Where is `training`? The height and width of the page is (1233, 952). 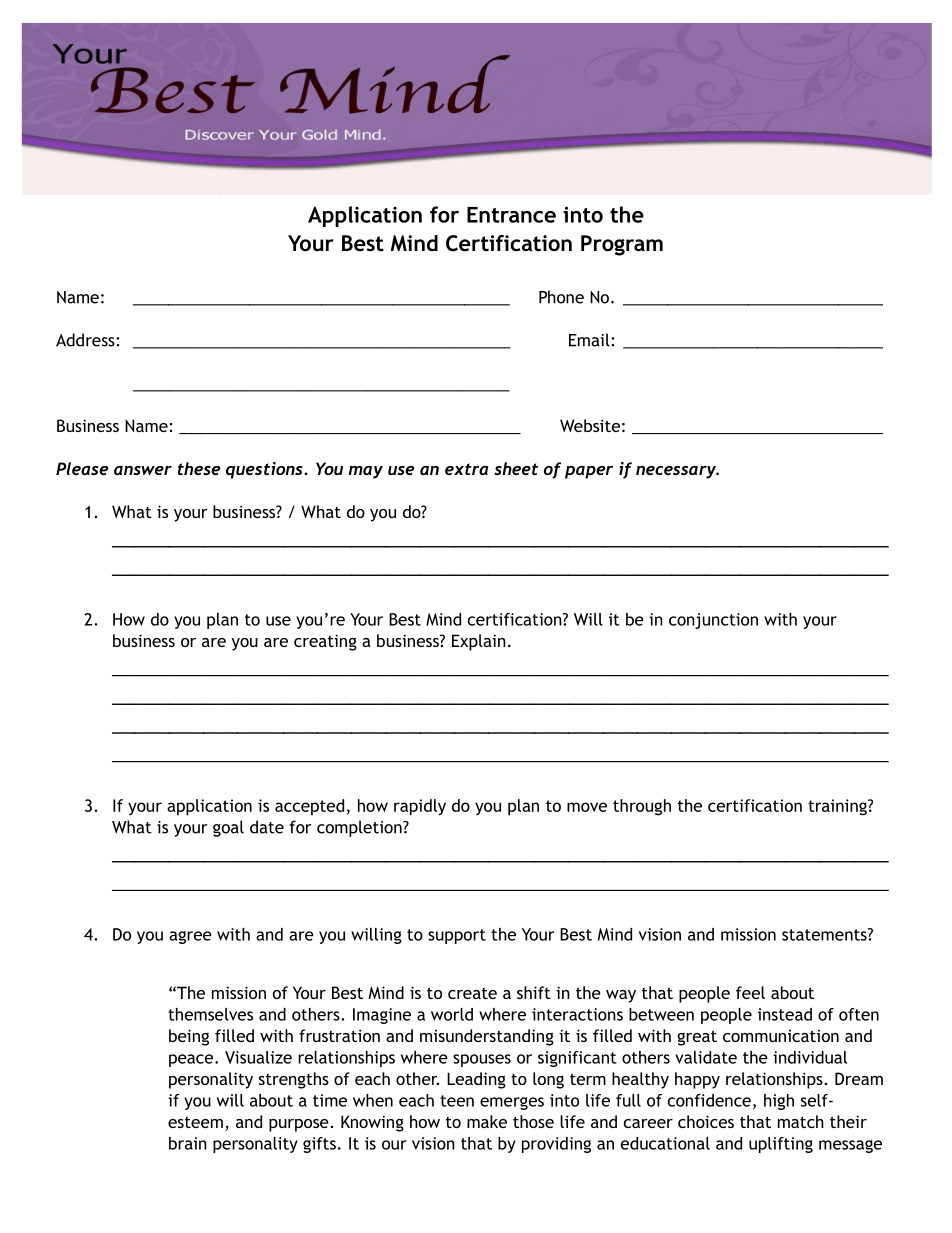 training is located at coordinates (838, 807).
